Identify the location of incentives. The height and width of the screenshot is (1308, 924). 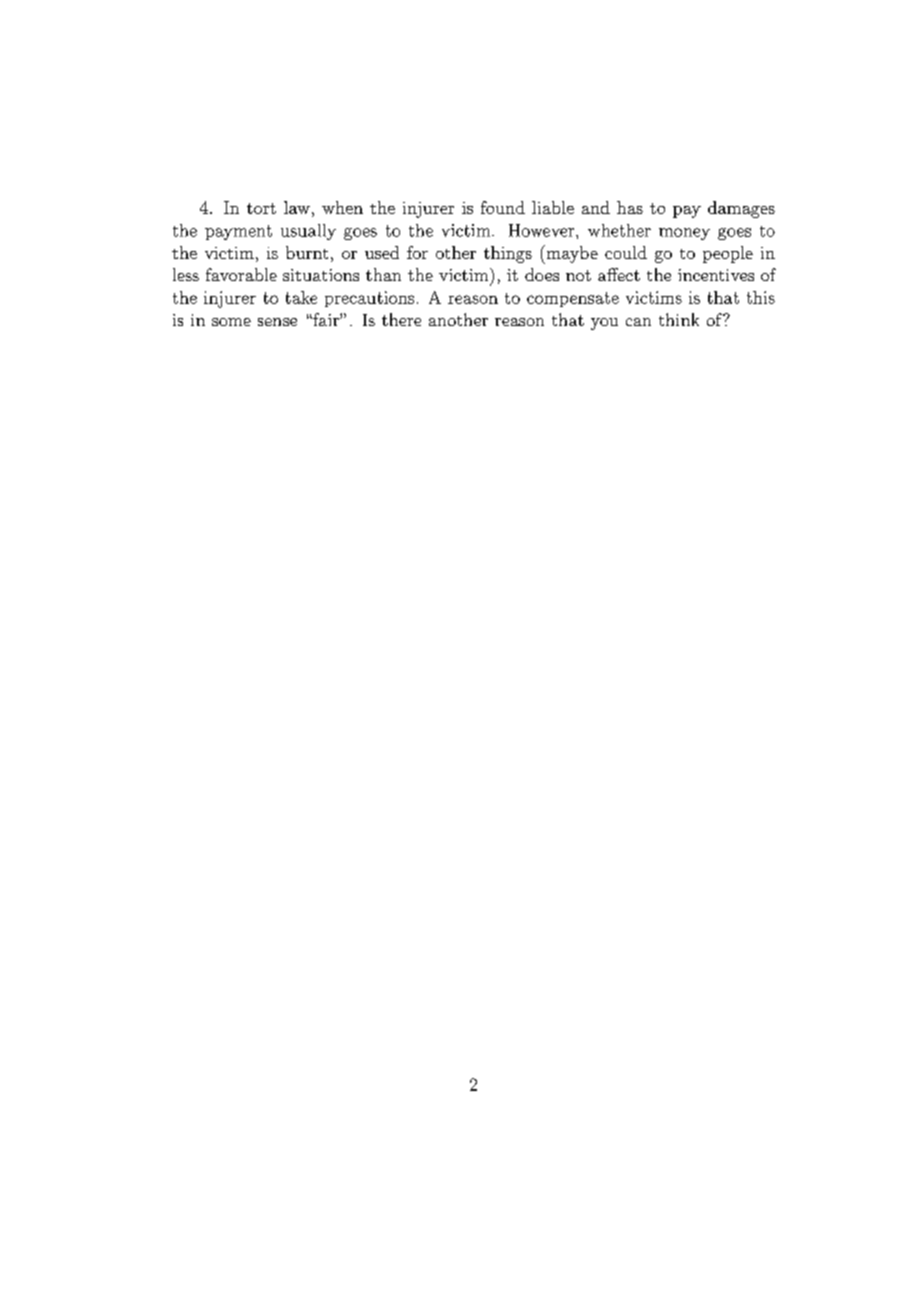
(716, 275).
